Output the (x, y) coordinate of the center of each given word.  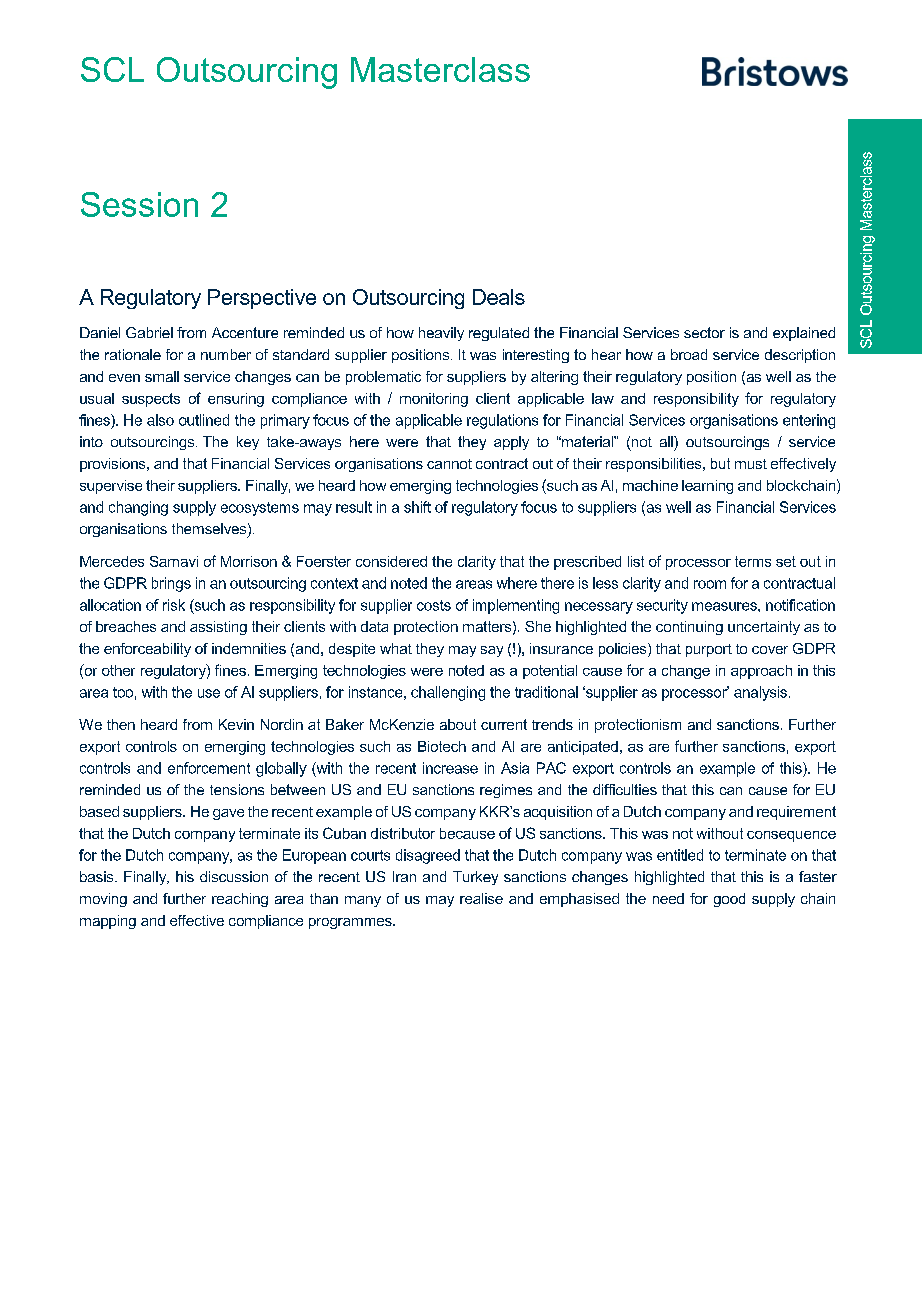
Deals (499, 297)
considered (391, 561)
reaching (240, 900)
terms (753, 561)
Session (139, 204)
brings (171, 584)
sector (704, 332)
